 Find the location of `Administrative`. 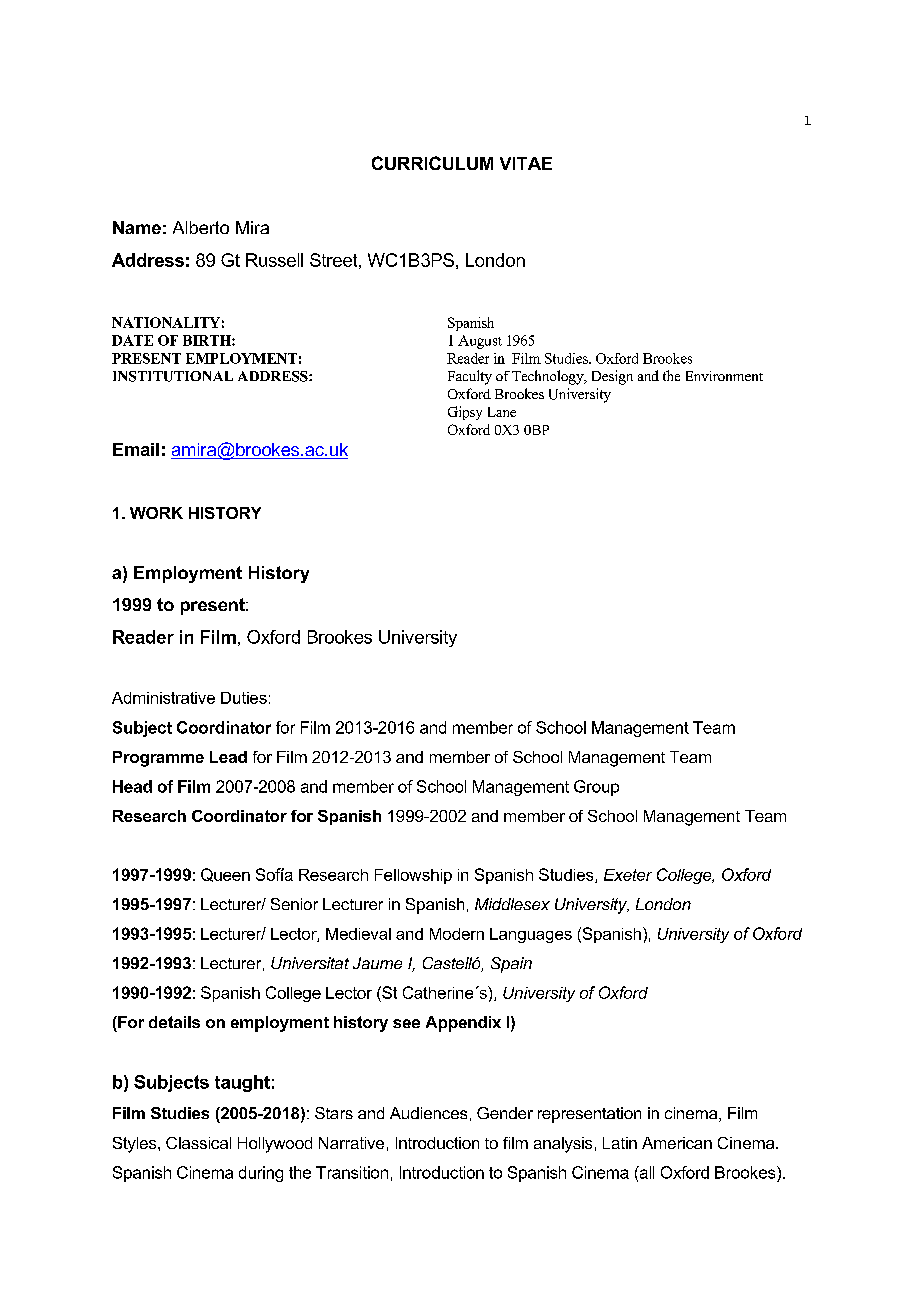

Administrative is located at coordinates (163, 698).
